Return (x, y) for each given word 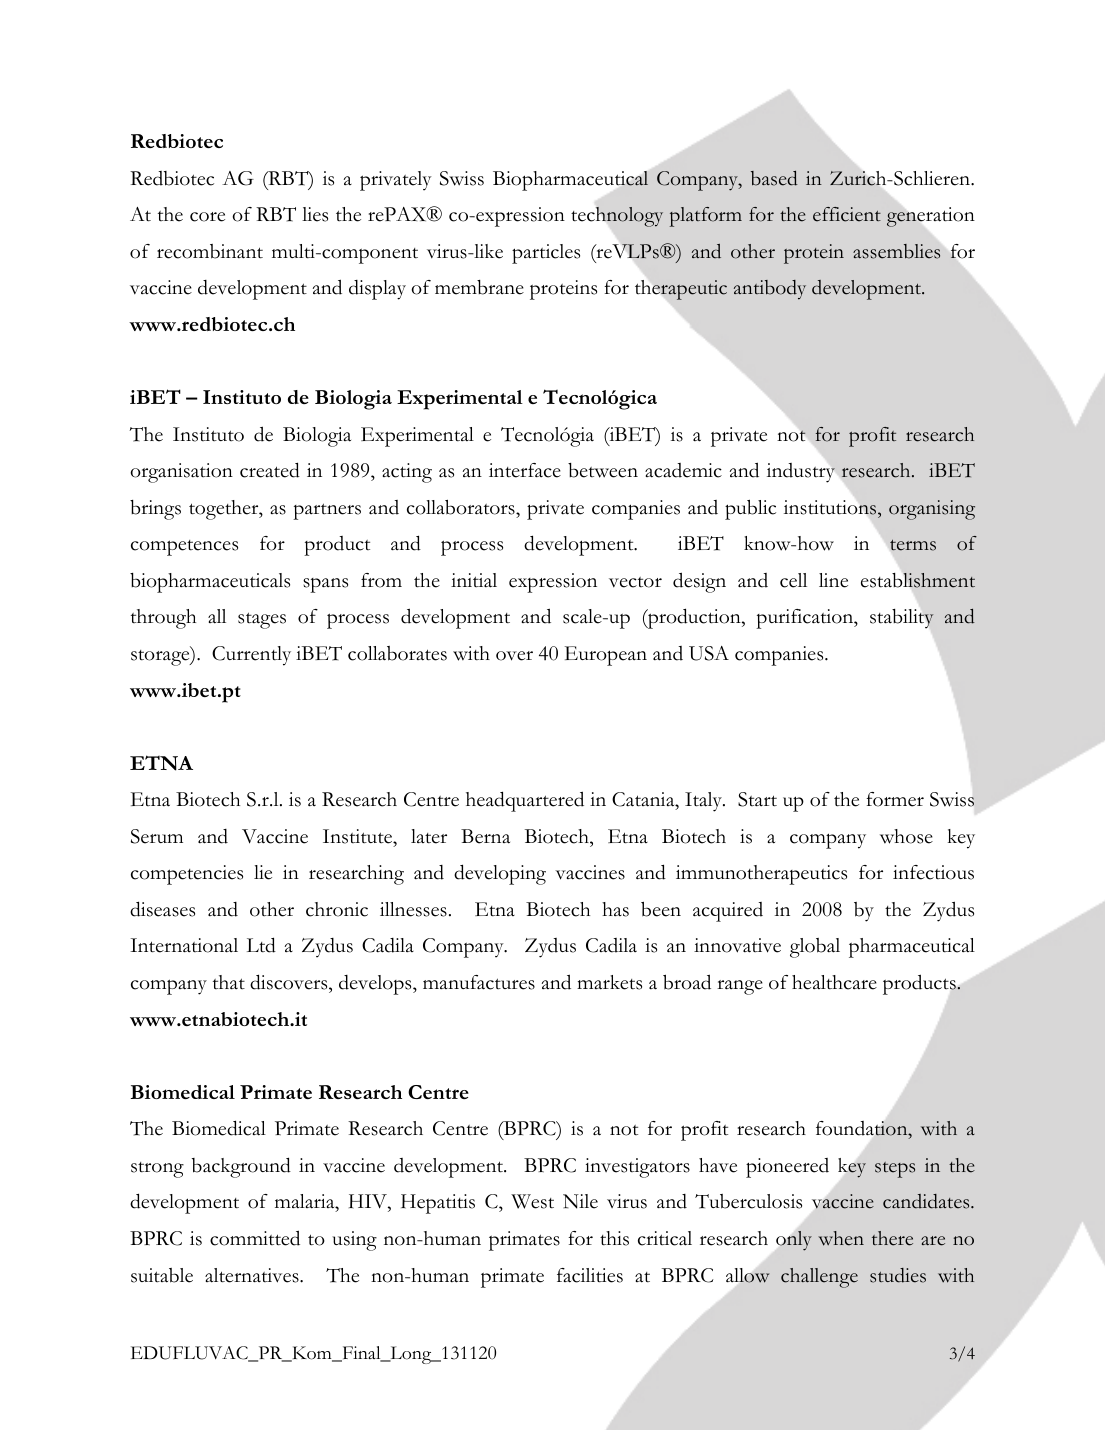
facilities (590, 1275)
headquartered (525, 801)
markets (609, 982)
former (895, 799)
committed (255, 1238)
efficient (847, 214)
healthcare (834, 982)
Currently (251, 656)
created (270, 470)
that (229, 982)
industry (801, 473)
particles (546, 254)
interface (525, 470)
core (207, 217)
